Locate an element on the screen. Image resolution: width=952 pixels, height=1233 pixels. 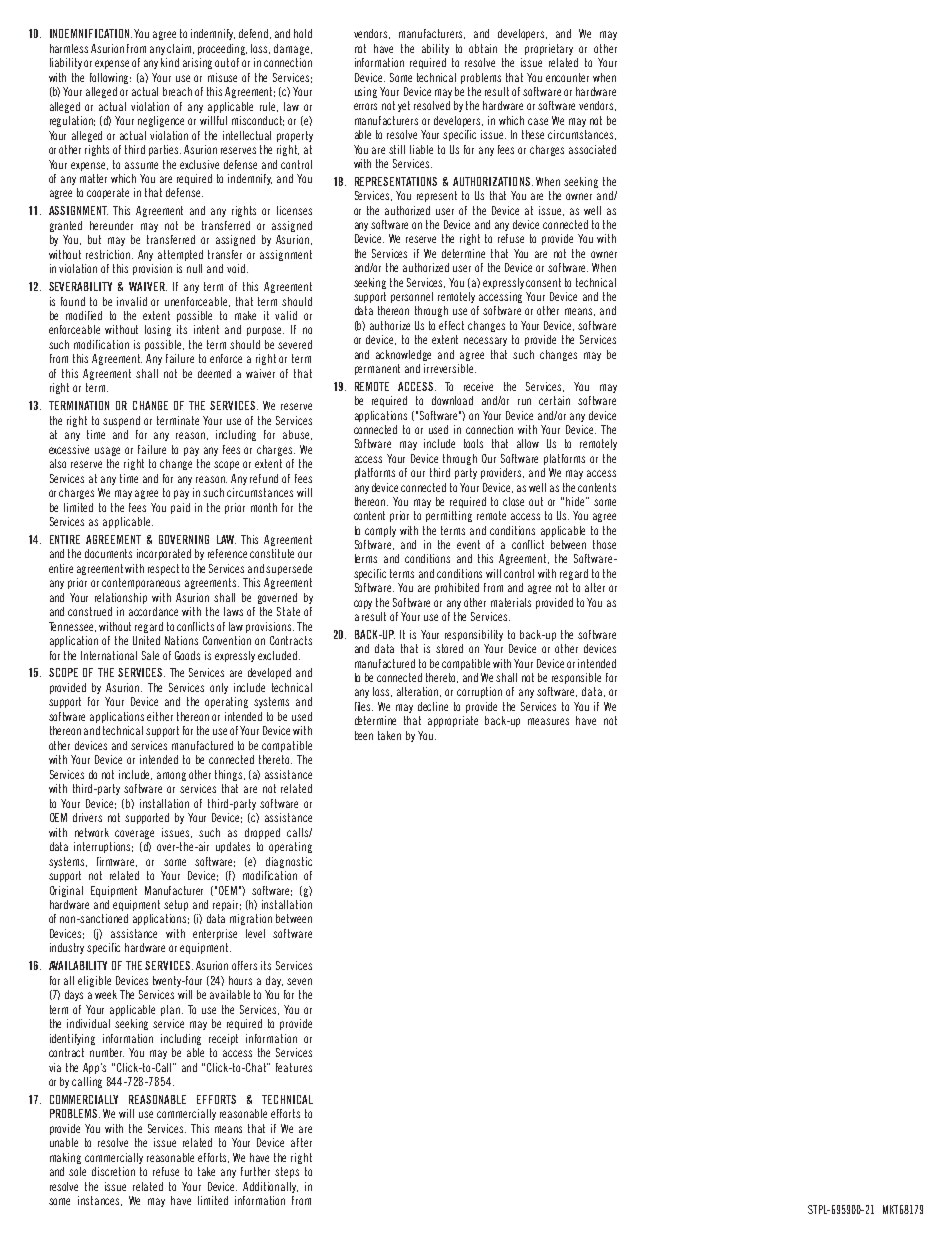
measures is located at coordinates (548, 721).
